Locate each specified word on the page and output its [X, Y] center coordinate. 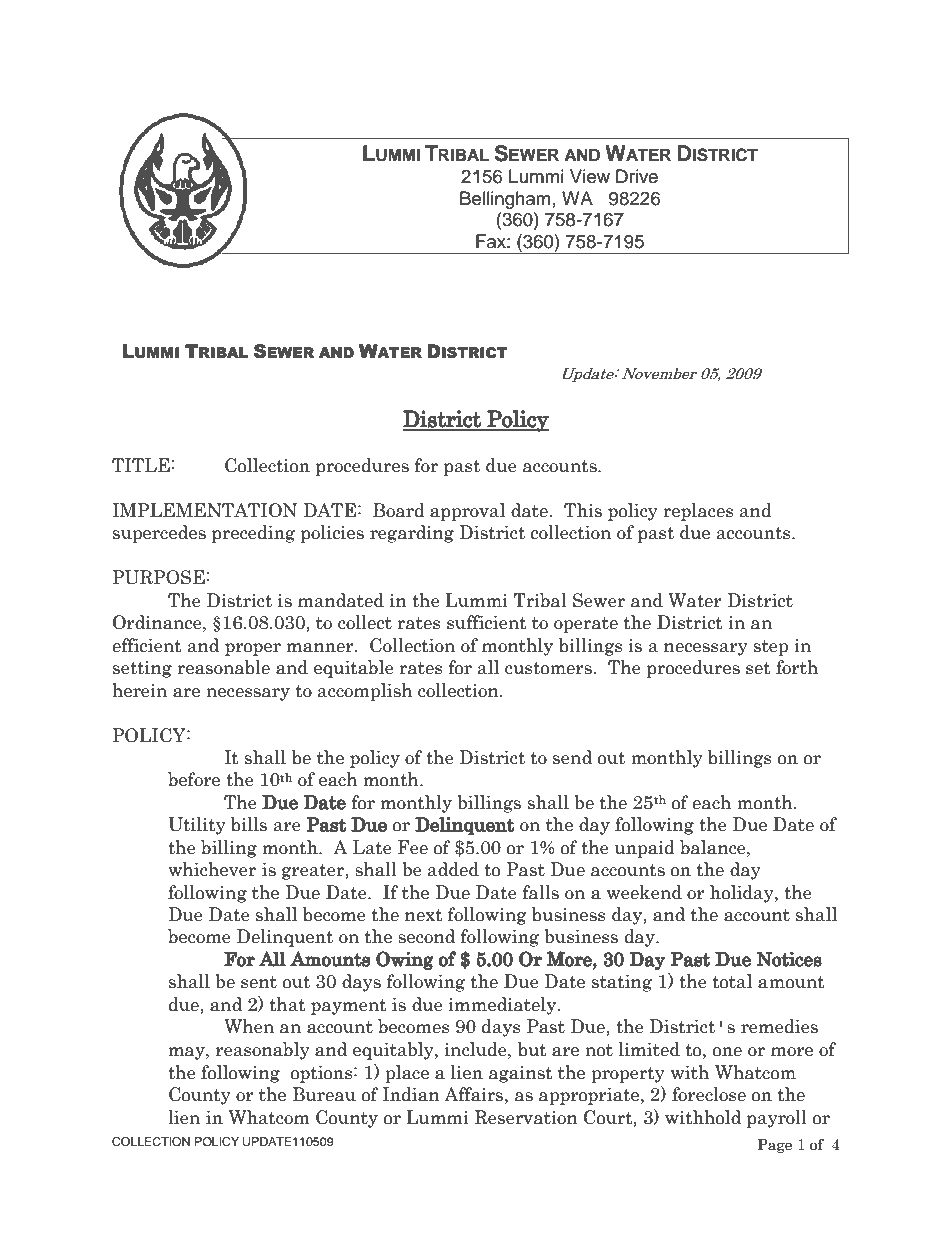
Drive [637, 176]
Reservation [526, 1117]
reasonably [263, 1051]
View [590, 176]
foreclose [709, 1094]
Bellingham [505, 200]
